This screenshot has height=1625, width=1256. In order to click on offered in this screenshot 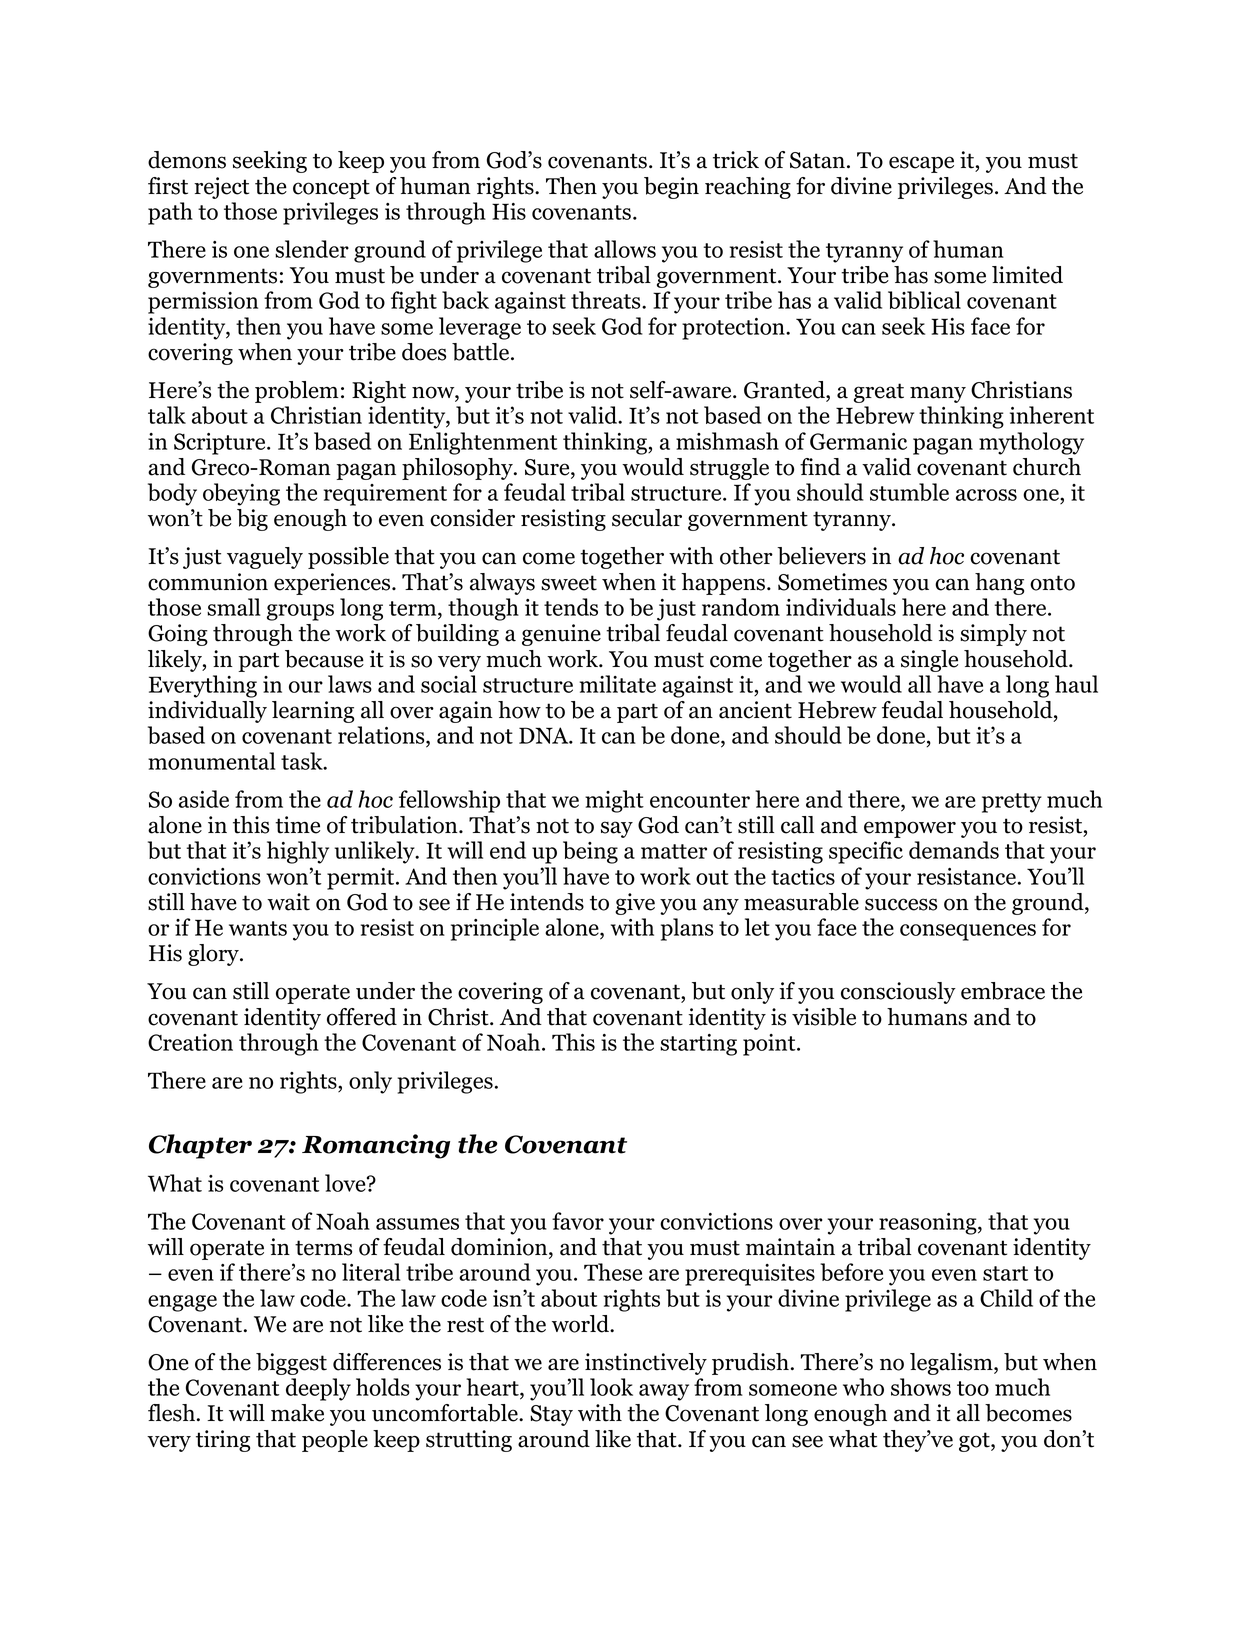, I will do `click(362, 1017)`.
